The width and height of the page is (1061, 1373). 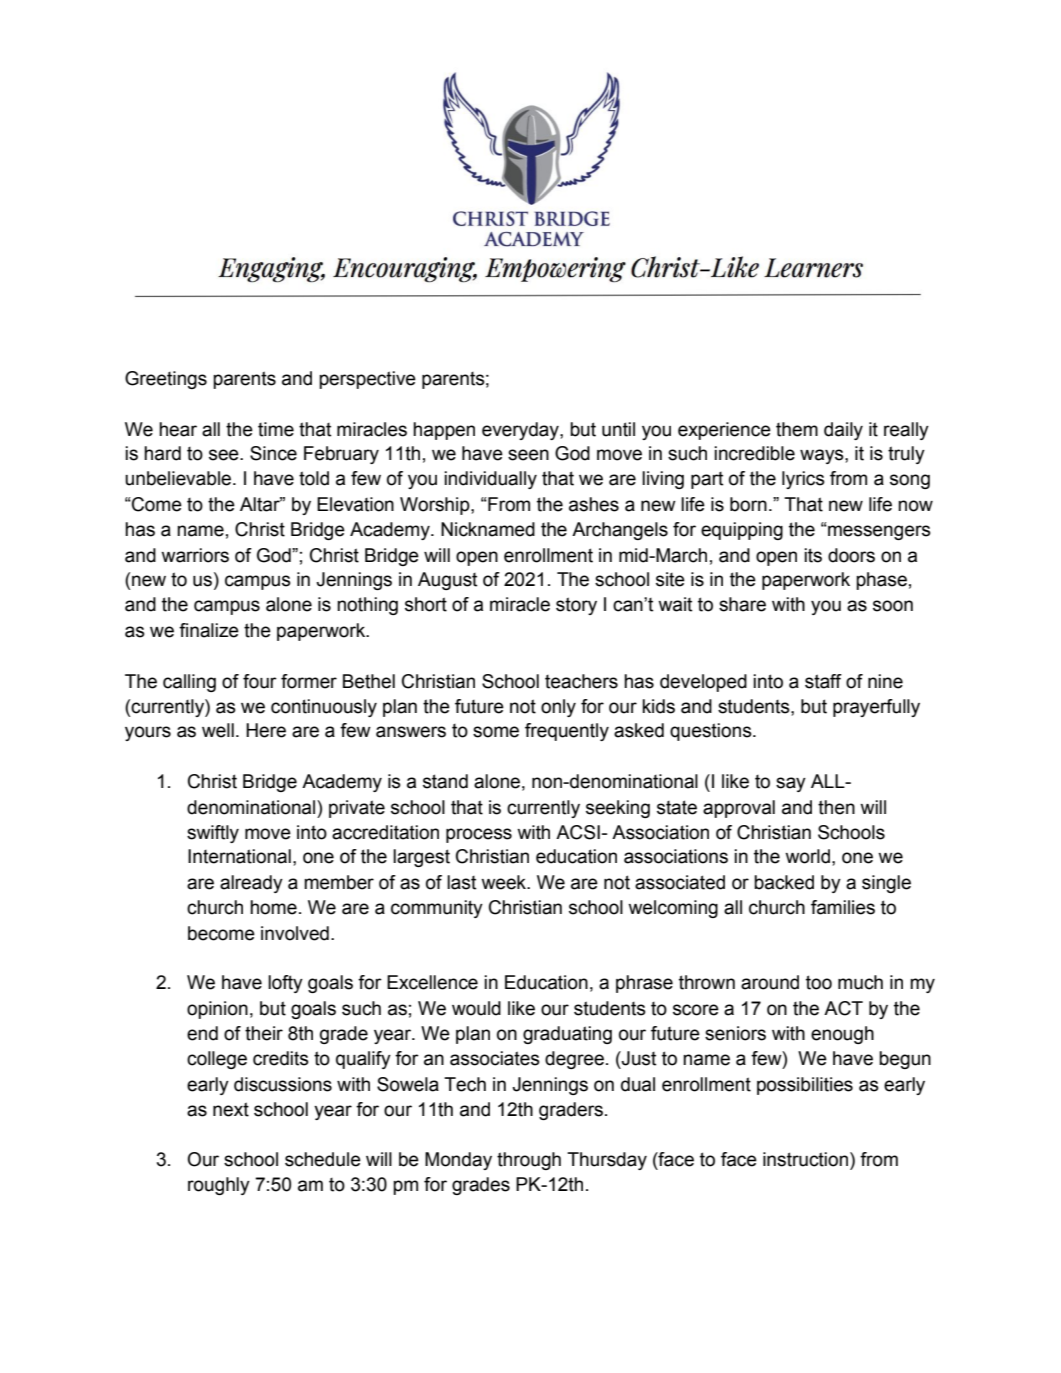 I want to click on everyday, so click(x=521, y=431).
